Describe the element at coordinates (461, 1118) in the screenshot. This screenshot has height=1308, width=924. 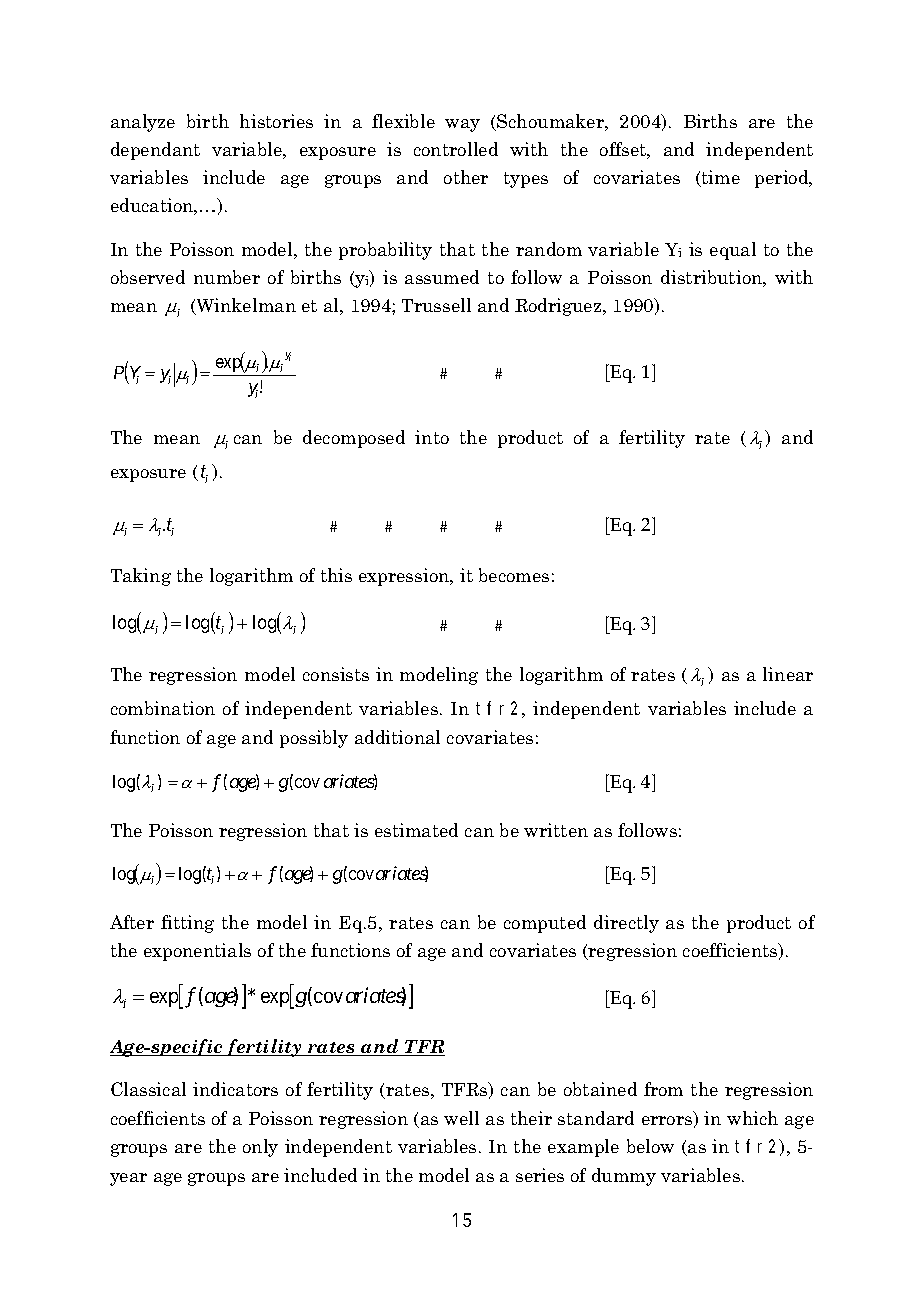
I see `well` at that location.
